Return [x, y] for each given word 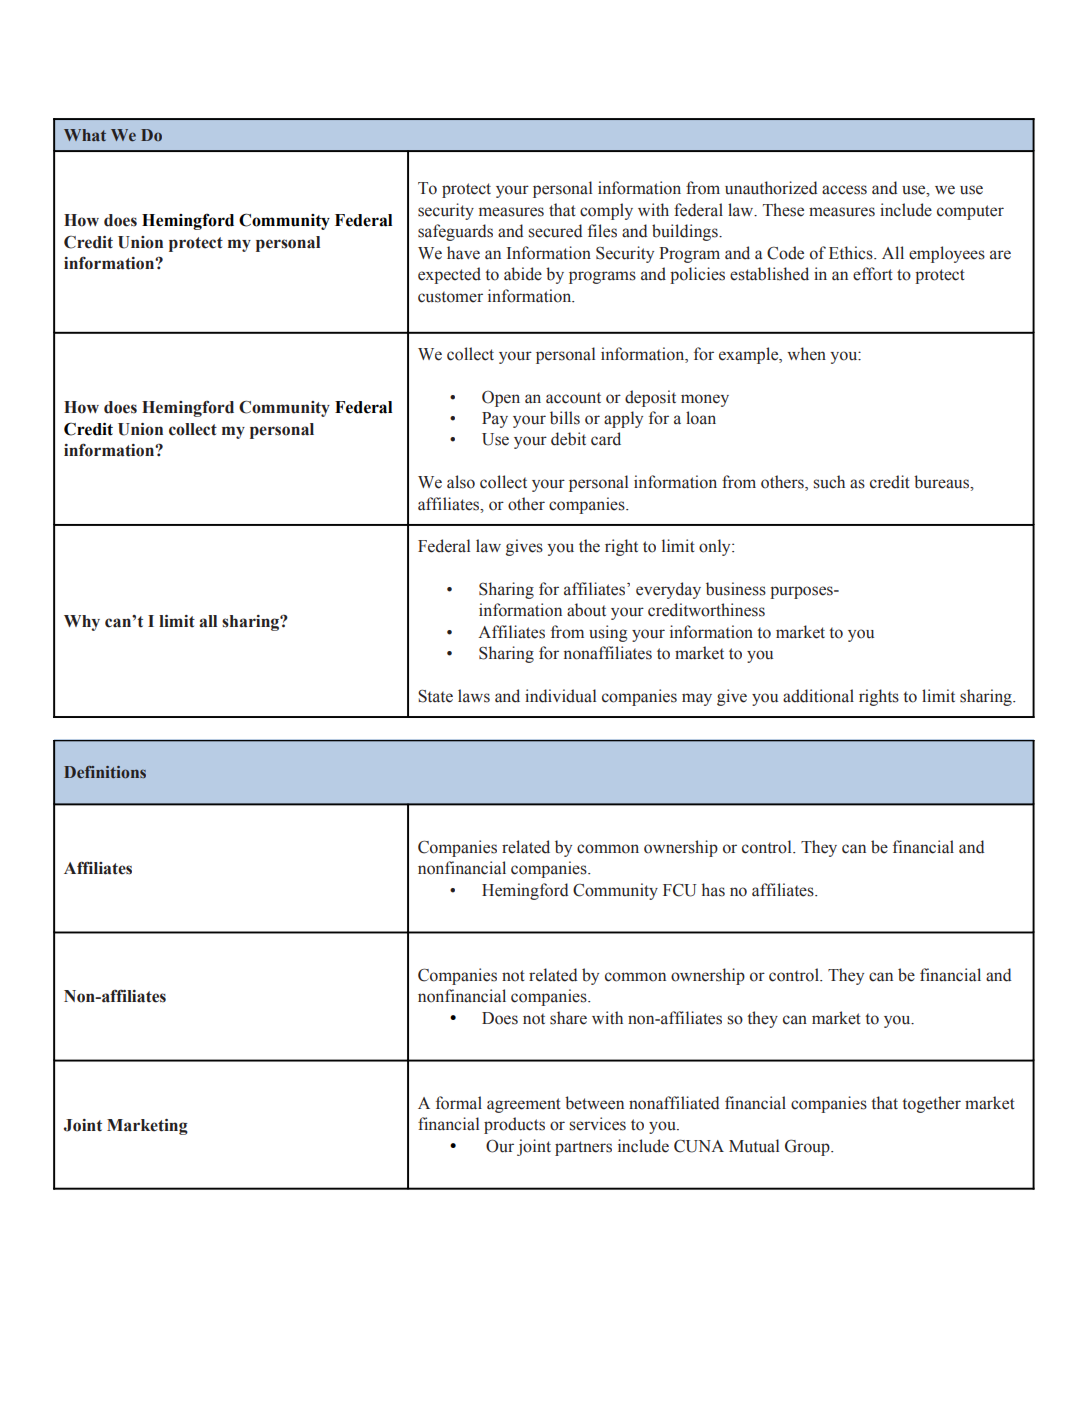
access [844, 190]
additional [818, 696]
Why [82, 623]
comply [606, 211]
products [514, 1125]
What [85, 135]
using [608, 633]
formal [459, 1103]
